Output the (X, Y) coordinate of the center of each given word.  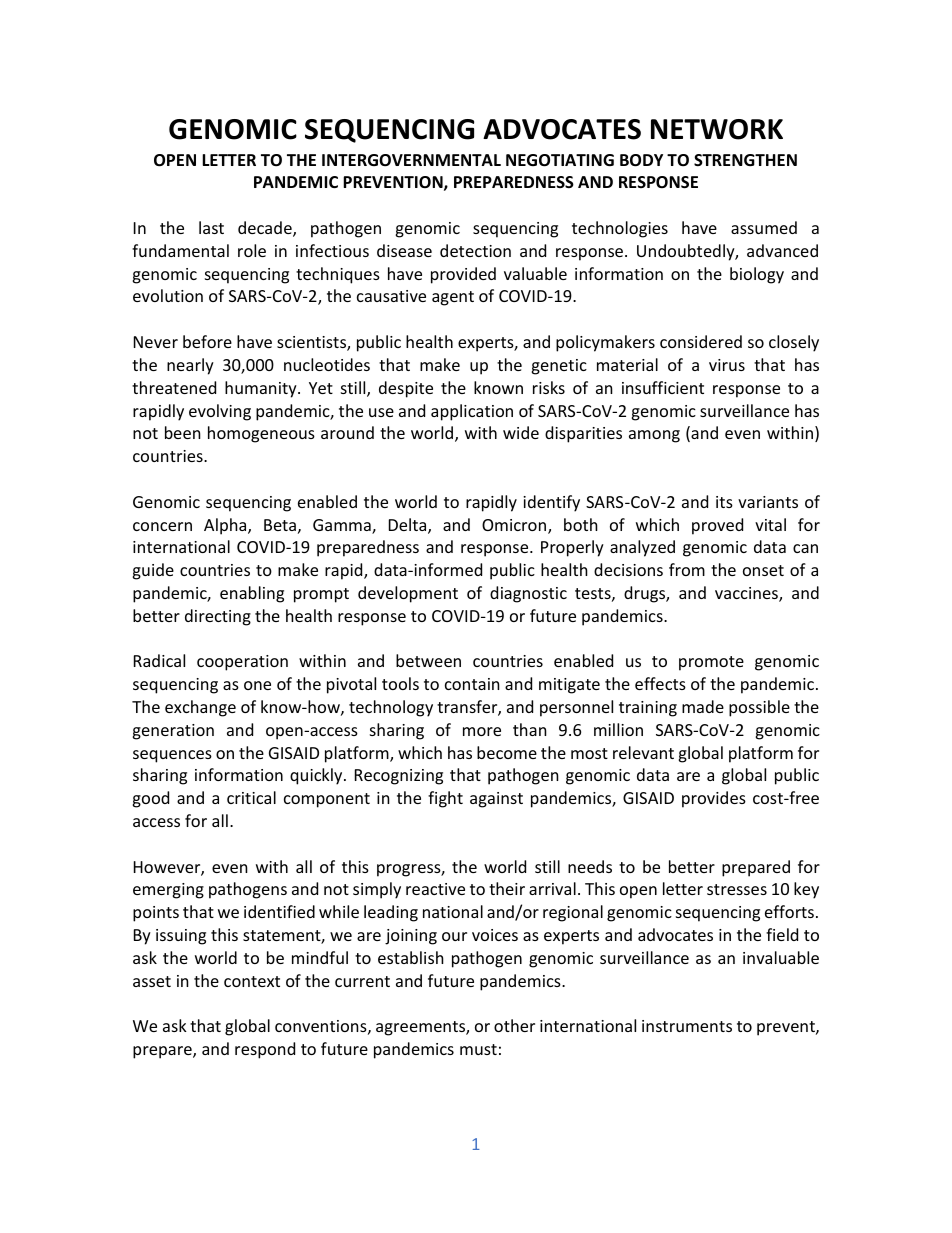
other (514, 1025)
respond (265, 1050)
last (211, 227)
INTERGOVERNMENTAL (411, 160)
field (782, 934)
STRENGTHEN (745, 160)
